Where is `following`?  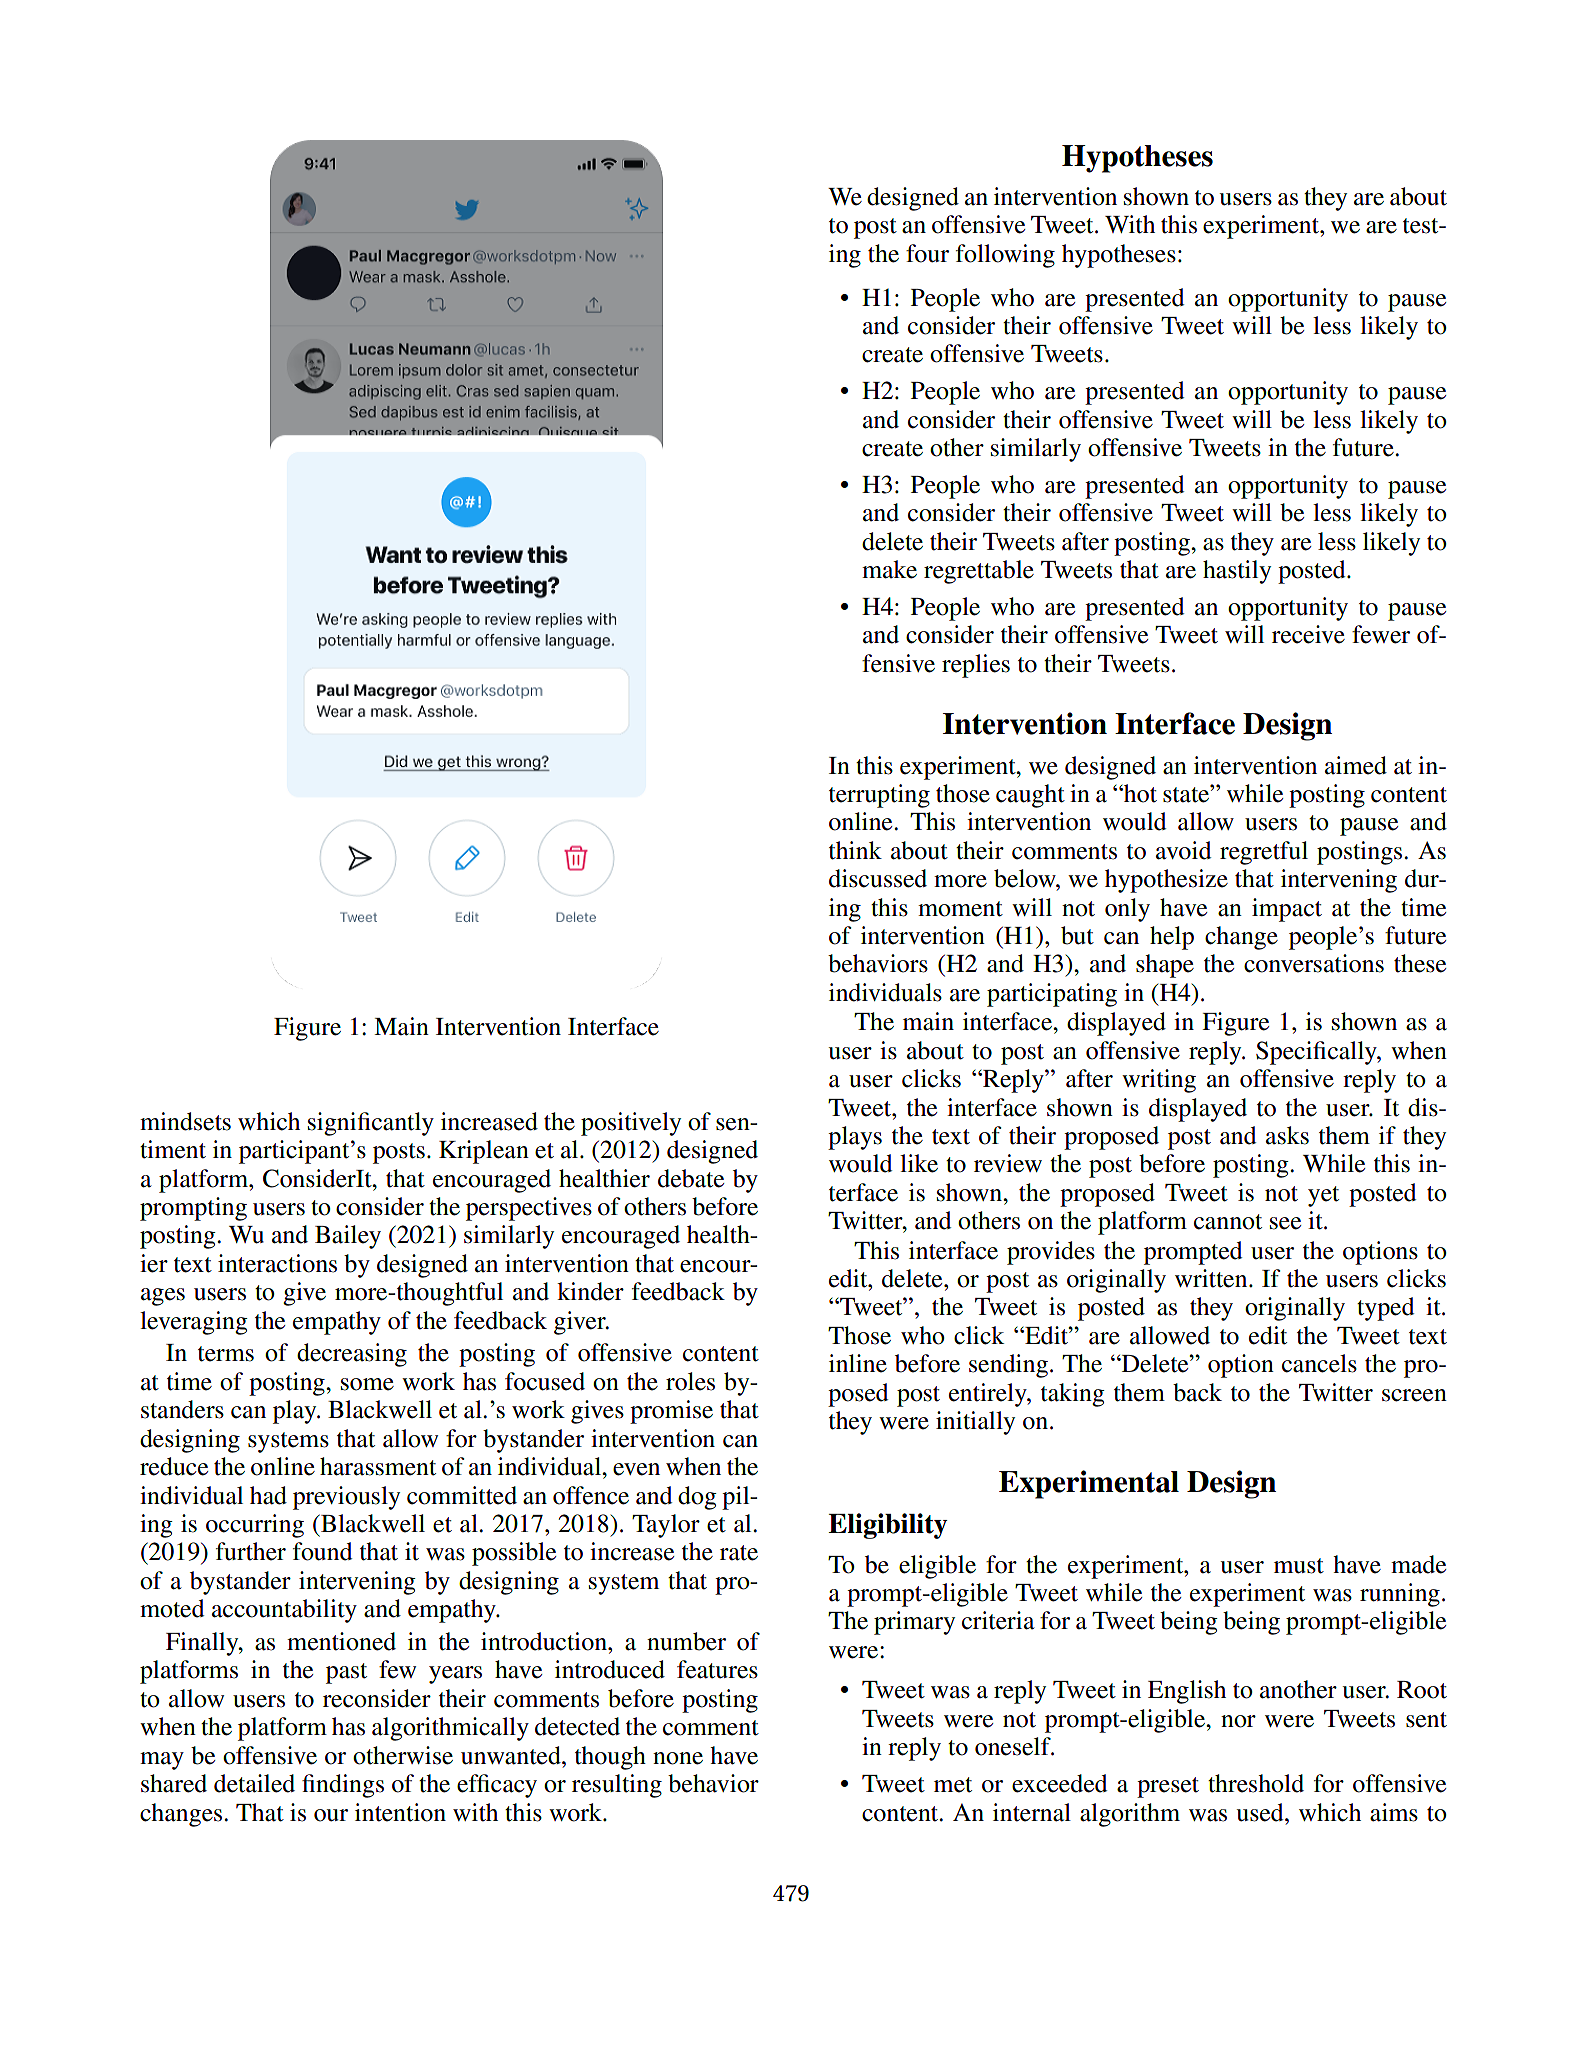
following is located at coordinates (1005, 256).
